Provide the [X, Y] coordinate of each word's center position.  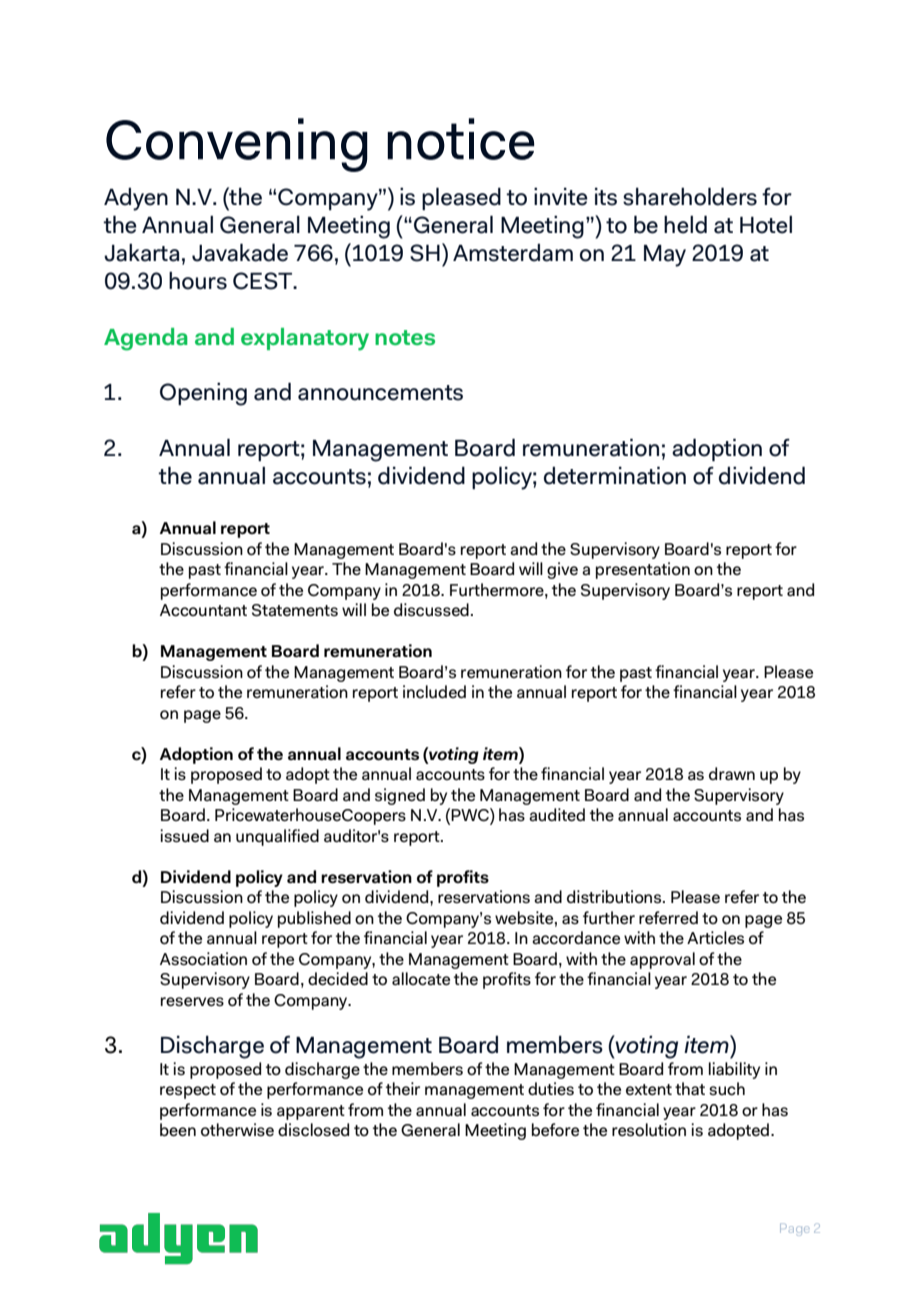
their [403, 1088]
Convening [237, 145]
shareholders [690, 196]
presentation [643, 570]
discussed [431, 610]
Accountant [203, 610]
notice [460, 139]
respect [188, 1091]
